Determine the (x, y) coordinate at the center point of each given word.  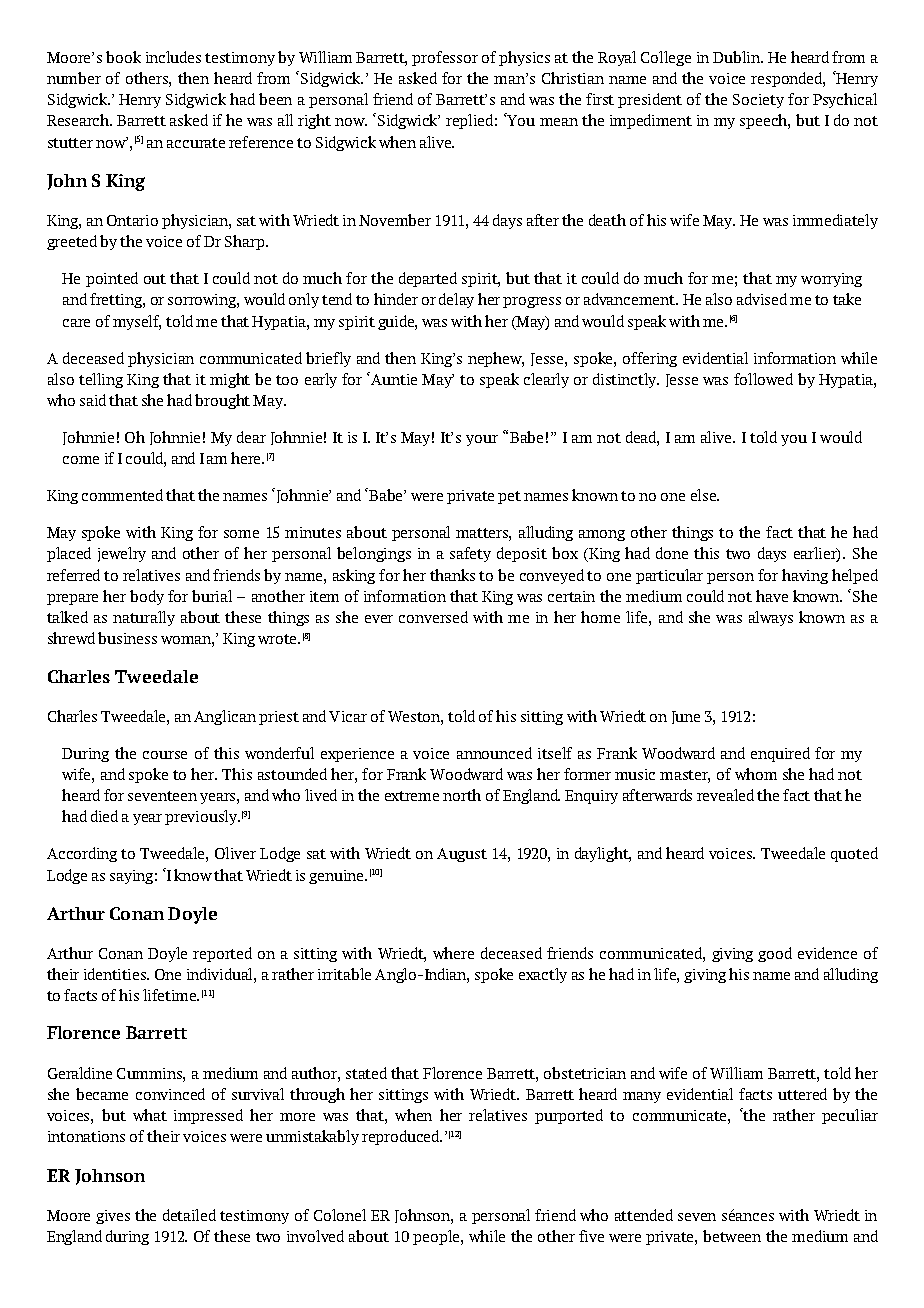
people (437, 1237)
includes (173, 57)
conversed (433, 617)
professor (445, 58)
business (127, 638)
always (771, 618)
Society (758, 101)
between (732, 1236)
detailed (189, 1215)
